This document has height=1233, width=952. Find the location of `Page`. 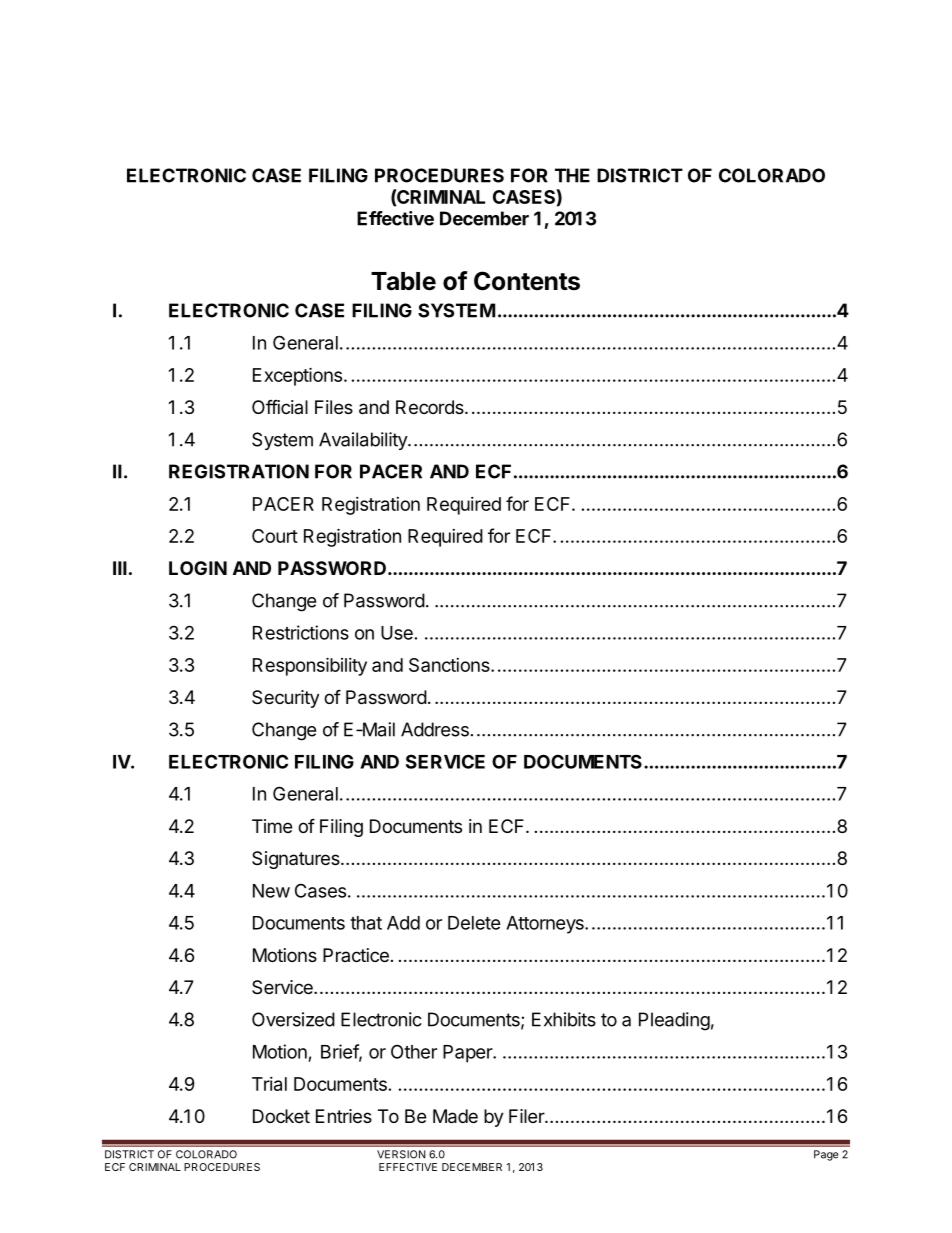

Page is located at coordinates (826, 1155).
